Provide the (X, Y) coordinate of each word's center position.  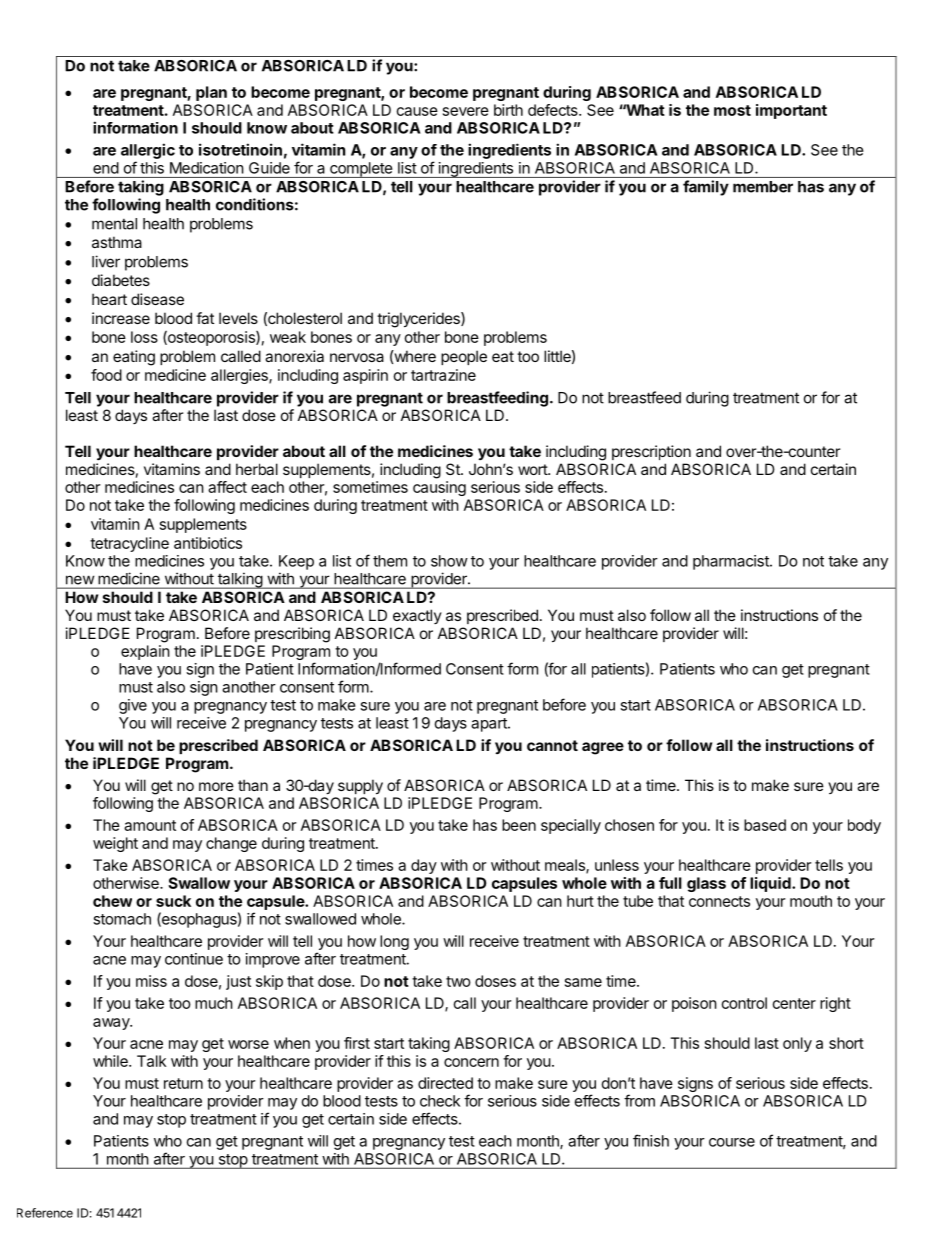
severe (466, 111)
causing (439, 488)
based (765, 825)
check (440, 1101)
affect (227, 487)
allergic (148, 151)
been (519, 825)
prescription (651, 452)
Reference (45, 1213)
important (791, 111)
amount (150, 825)
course (732, 1142)
